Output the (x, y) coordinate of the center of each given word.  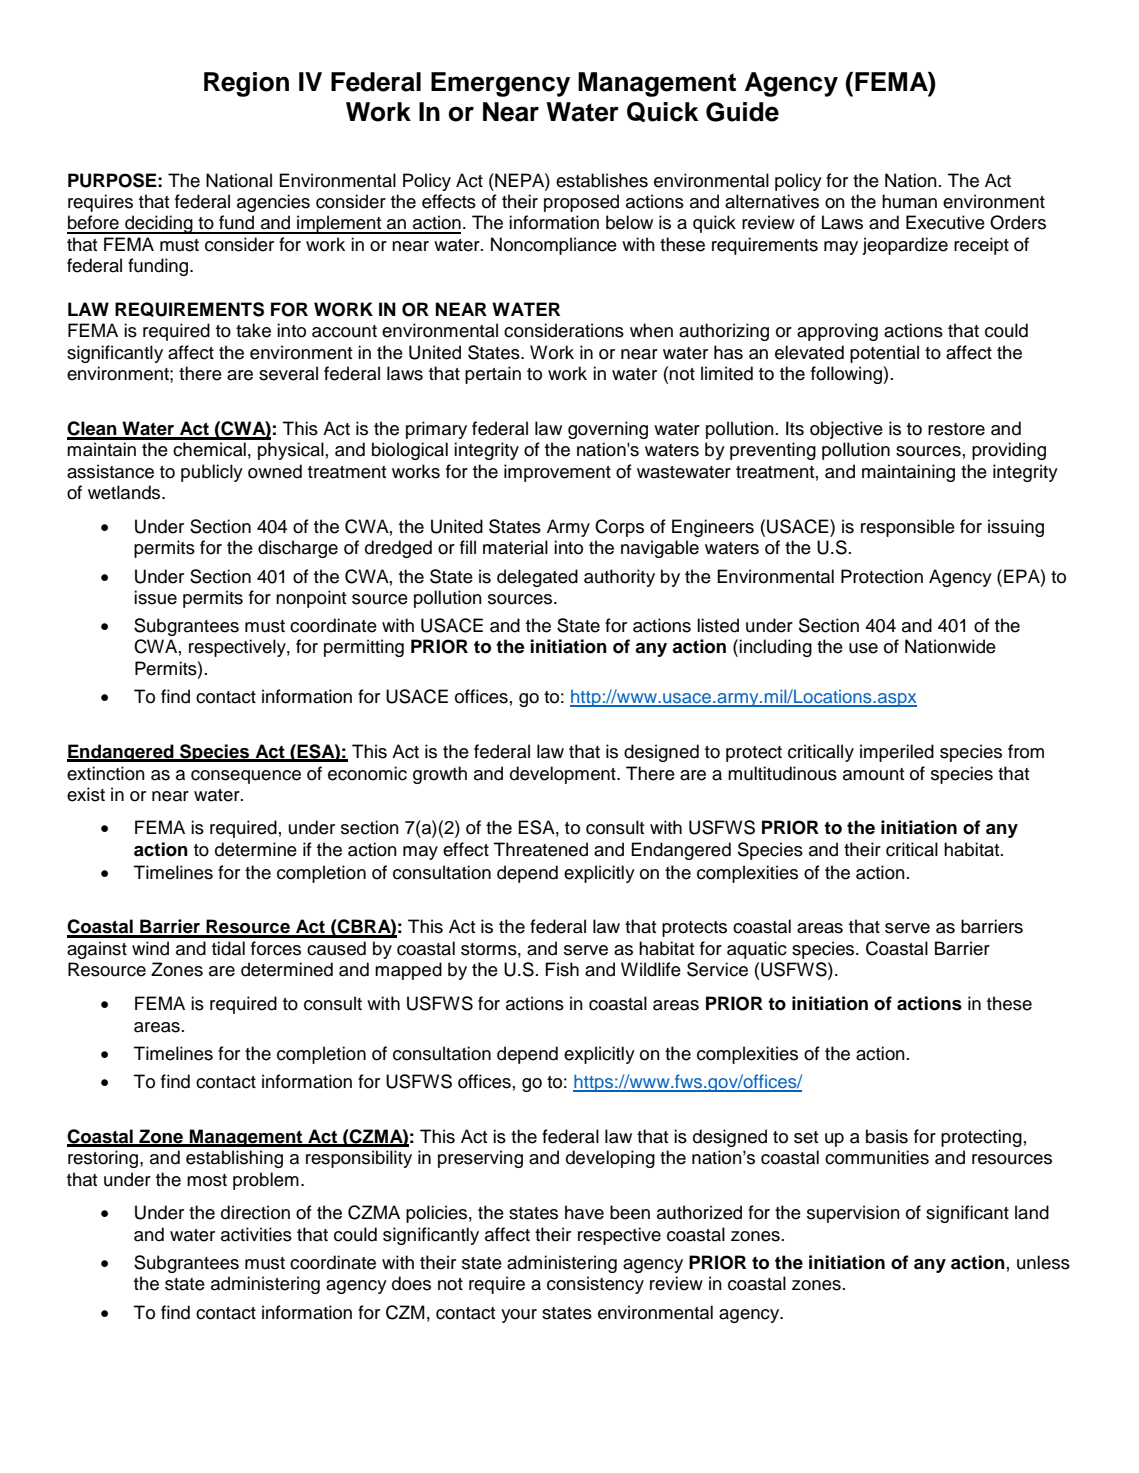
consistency (595, 1285)
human (909, 201)
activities (256, 1234)
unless (1043, 1262)
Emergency (500, 84)
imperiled (897, 753)
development (564, 775)
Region (246, 84)
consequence (246, 777)
